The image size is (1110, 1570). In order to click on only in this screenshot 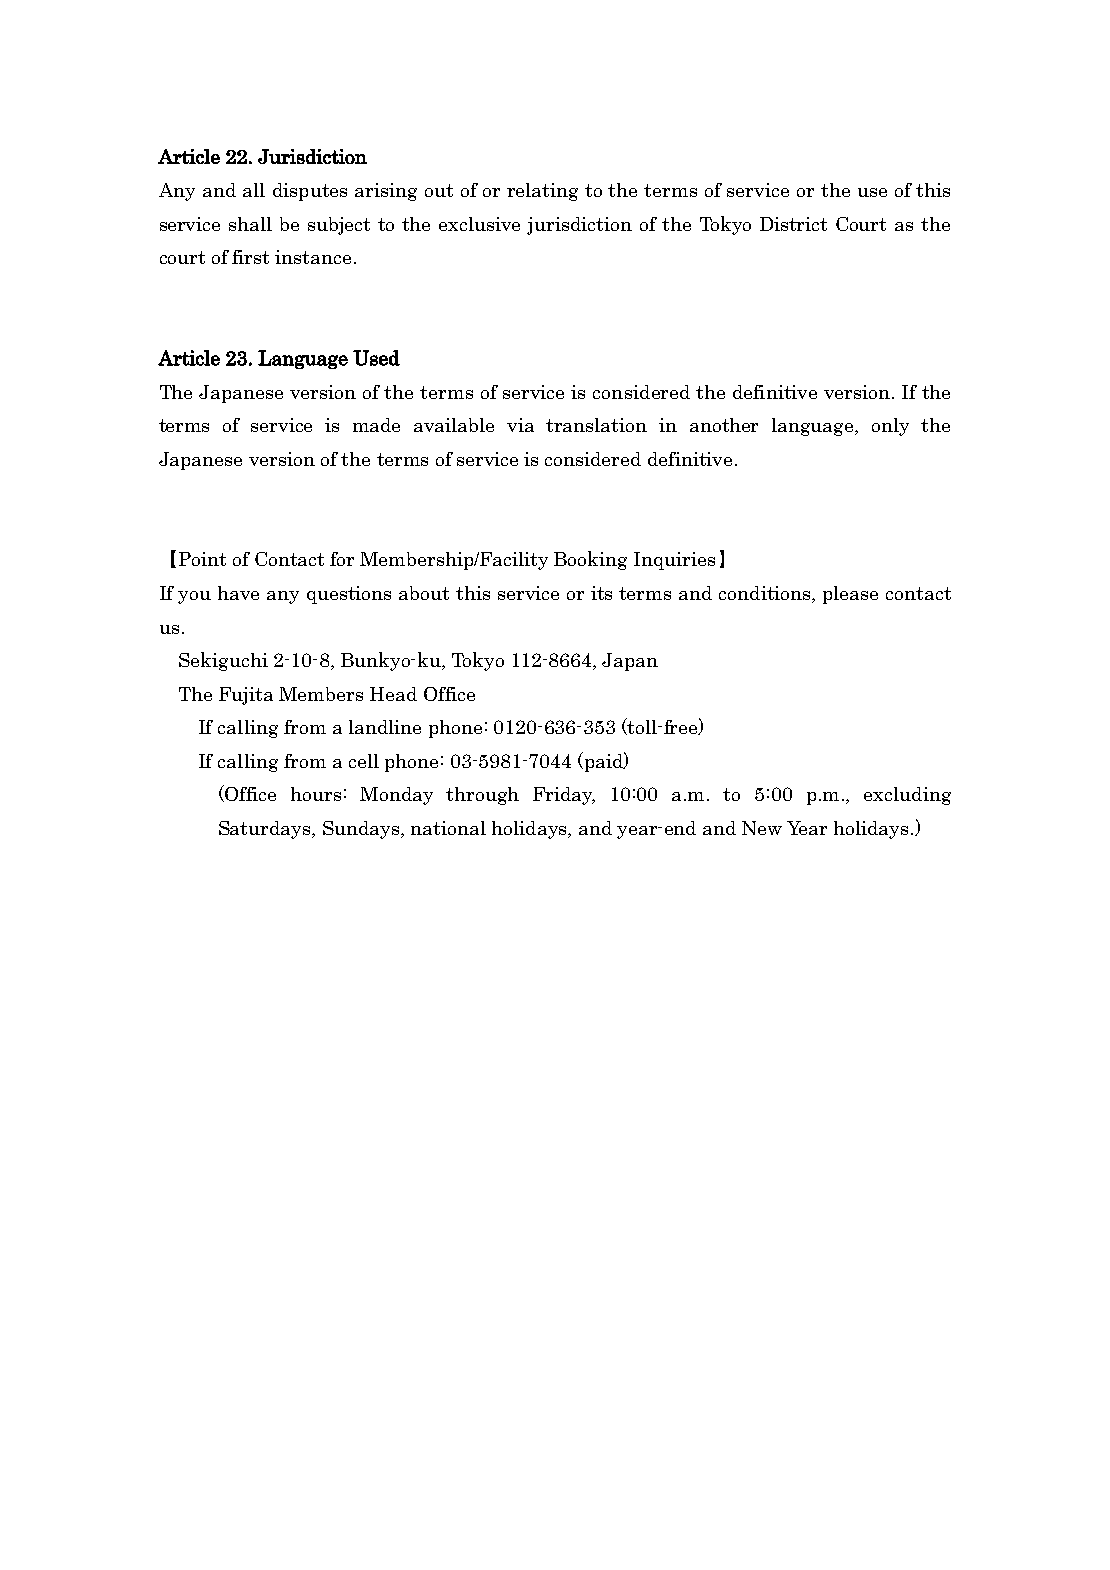, I will do `click(890, 427)`.
